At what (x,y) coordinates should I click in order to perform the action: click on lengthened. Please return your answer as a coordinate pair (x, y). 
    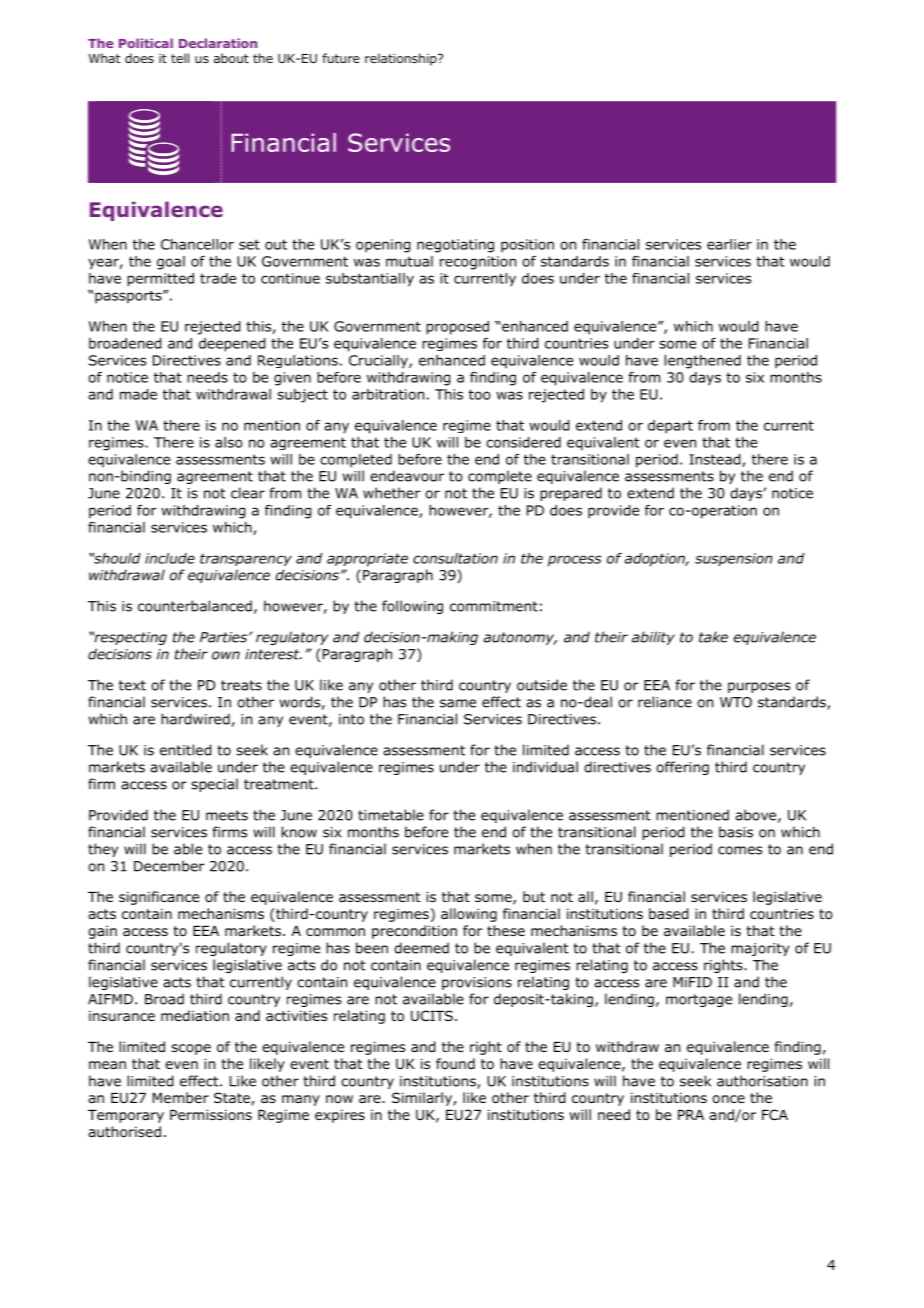
    Looking at the image, I should click on (702, 362).
